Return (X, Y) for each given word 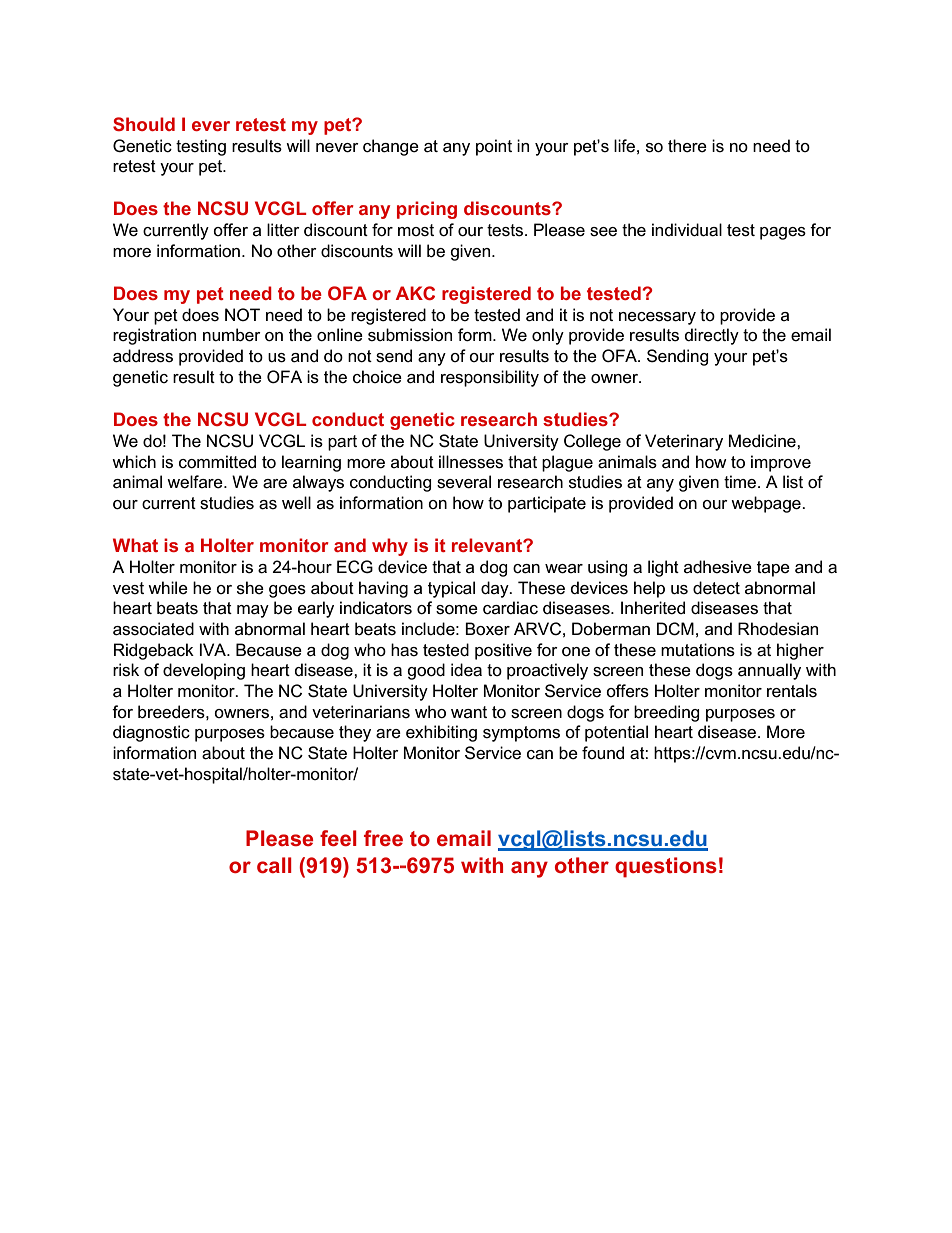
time (740, 481)
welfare (196, 482)
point (494, 147)
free (383, 838)
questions (666, 867)
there (687, 146)
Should (144, 124)
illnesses (471, 462)
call (274, 865)
